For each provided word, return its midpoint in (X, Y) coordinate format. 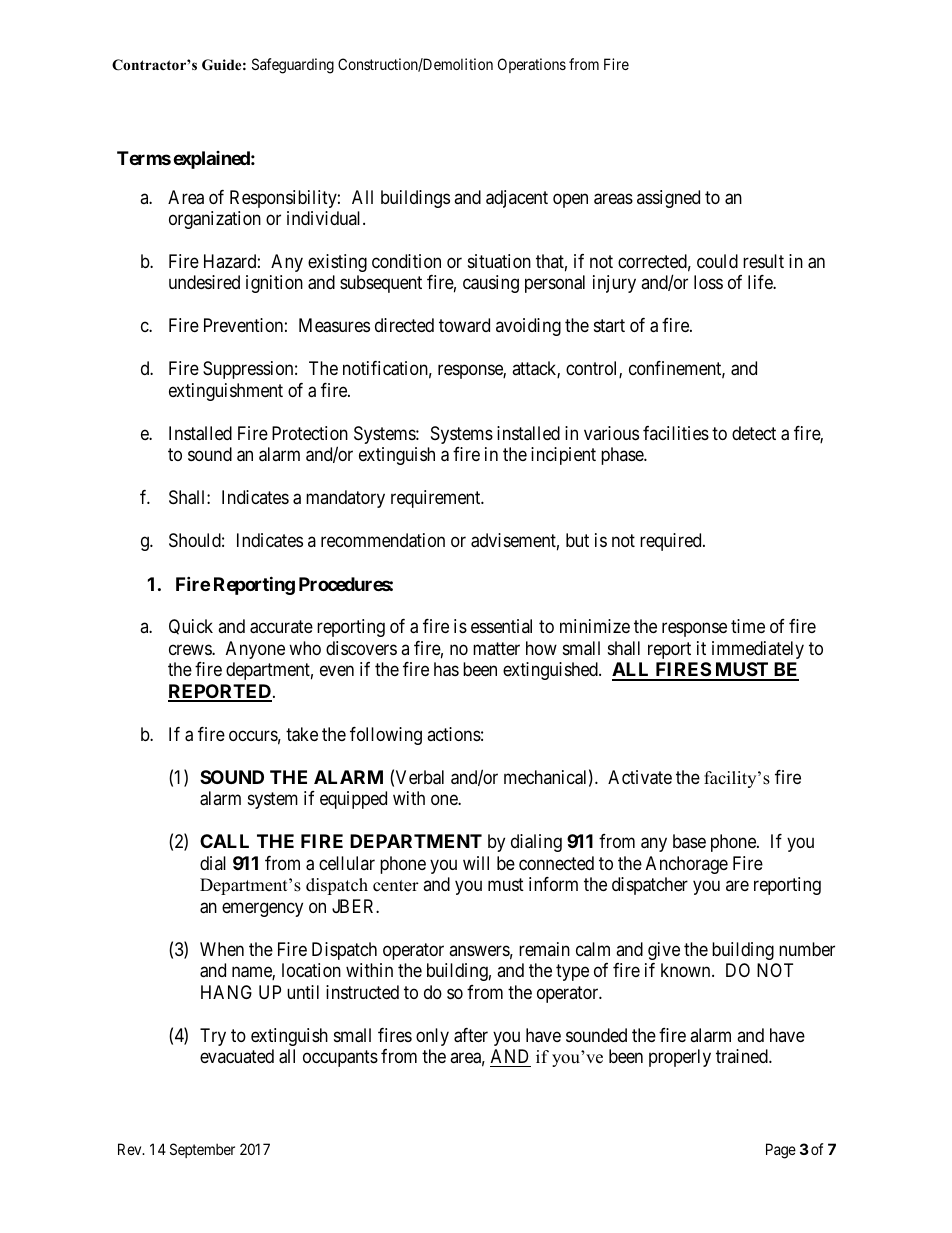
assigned (668, 199)
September (202, 1150)
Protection (310, 433)
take (302, 734)
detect (754, 433)
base (689, 841)
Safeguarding (293, 66)
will (476, 863)
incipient (563, 456)
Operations (532, 65)
